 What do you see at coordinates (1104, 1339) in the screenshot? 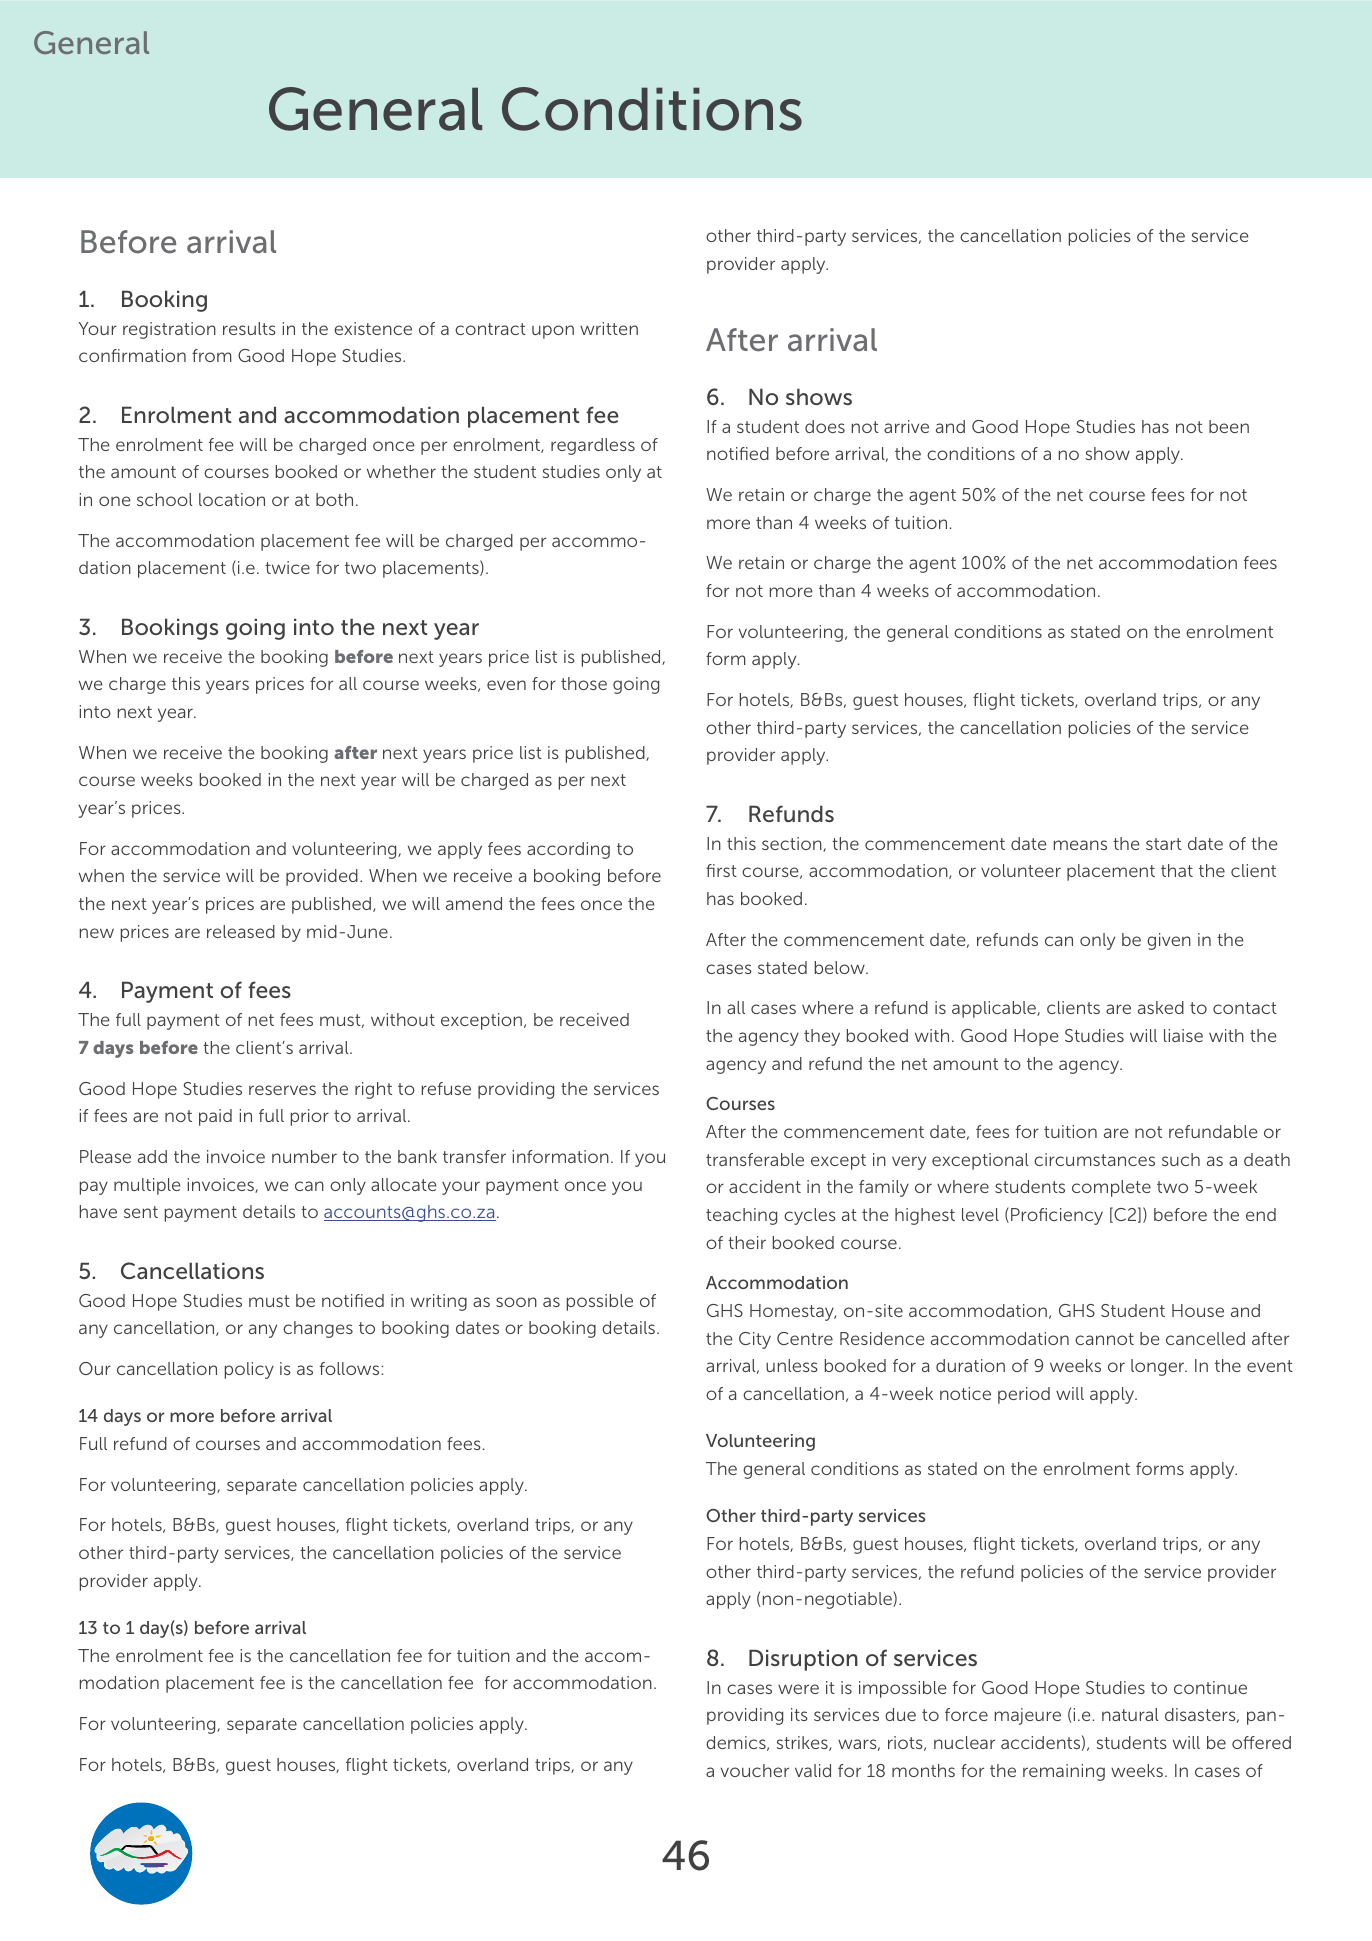
I see `cannot` at bounding box center [1104, 1339].
